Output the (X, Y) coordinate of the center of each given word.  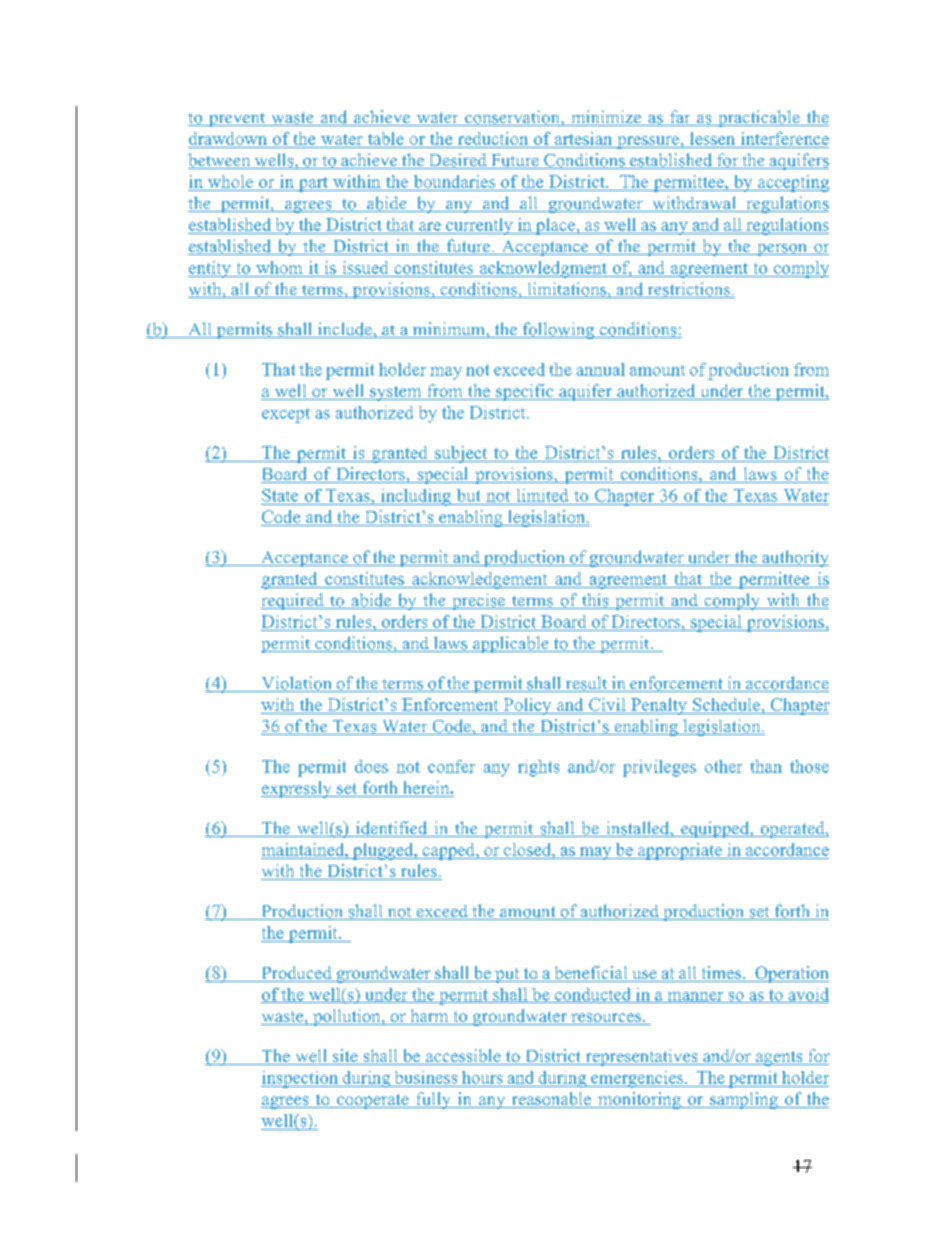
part (313, 184)
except (286, 415)
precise (478, 601)
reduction (493, 138)
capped (448, 851)
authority (794, 558)
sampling (744, 1100)
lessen (712, 138)
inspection (301, 1079)
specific (525, 392)
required (293, 601)
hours (482, 1077)
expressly (297, 789)
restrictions (688, 290)
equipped (715, 829)
